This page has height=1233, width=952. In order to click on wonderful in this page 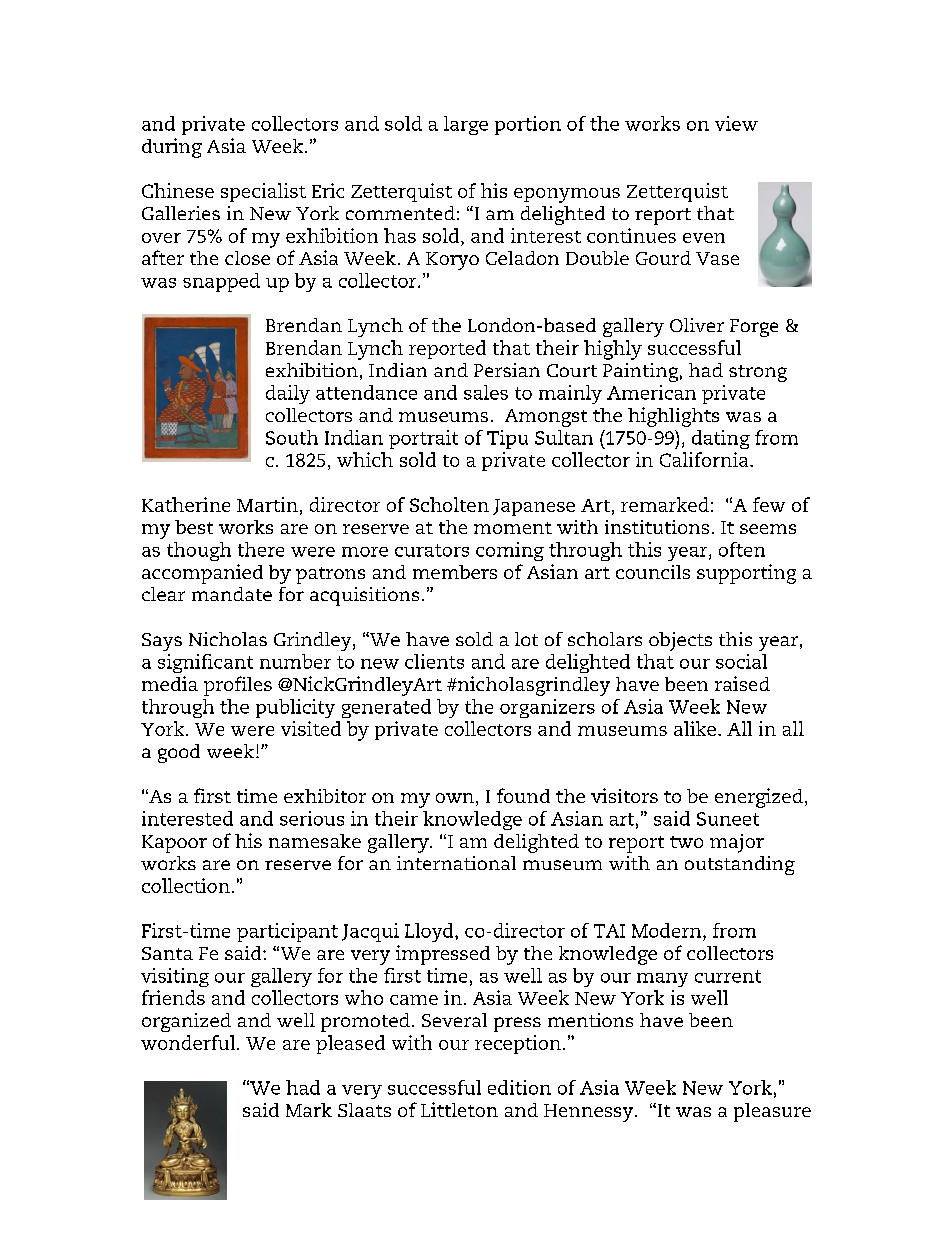, I will do `click(189, 1042)`.
